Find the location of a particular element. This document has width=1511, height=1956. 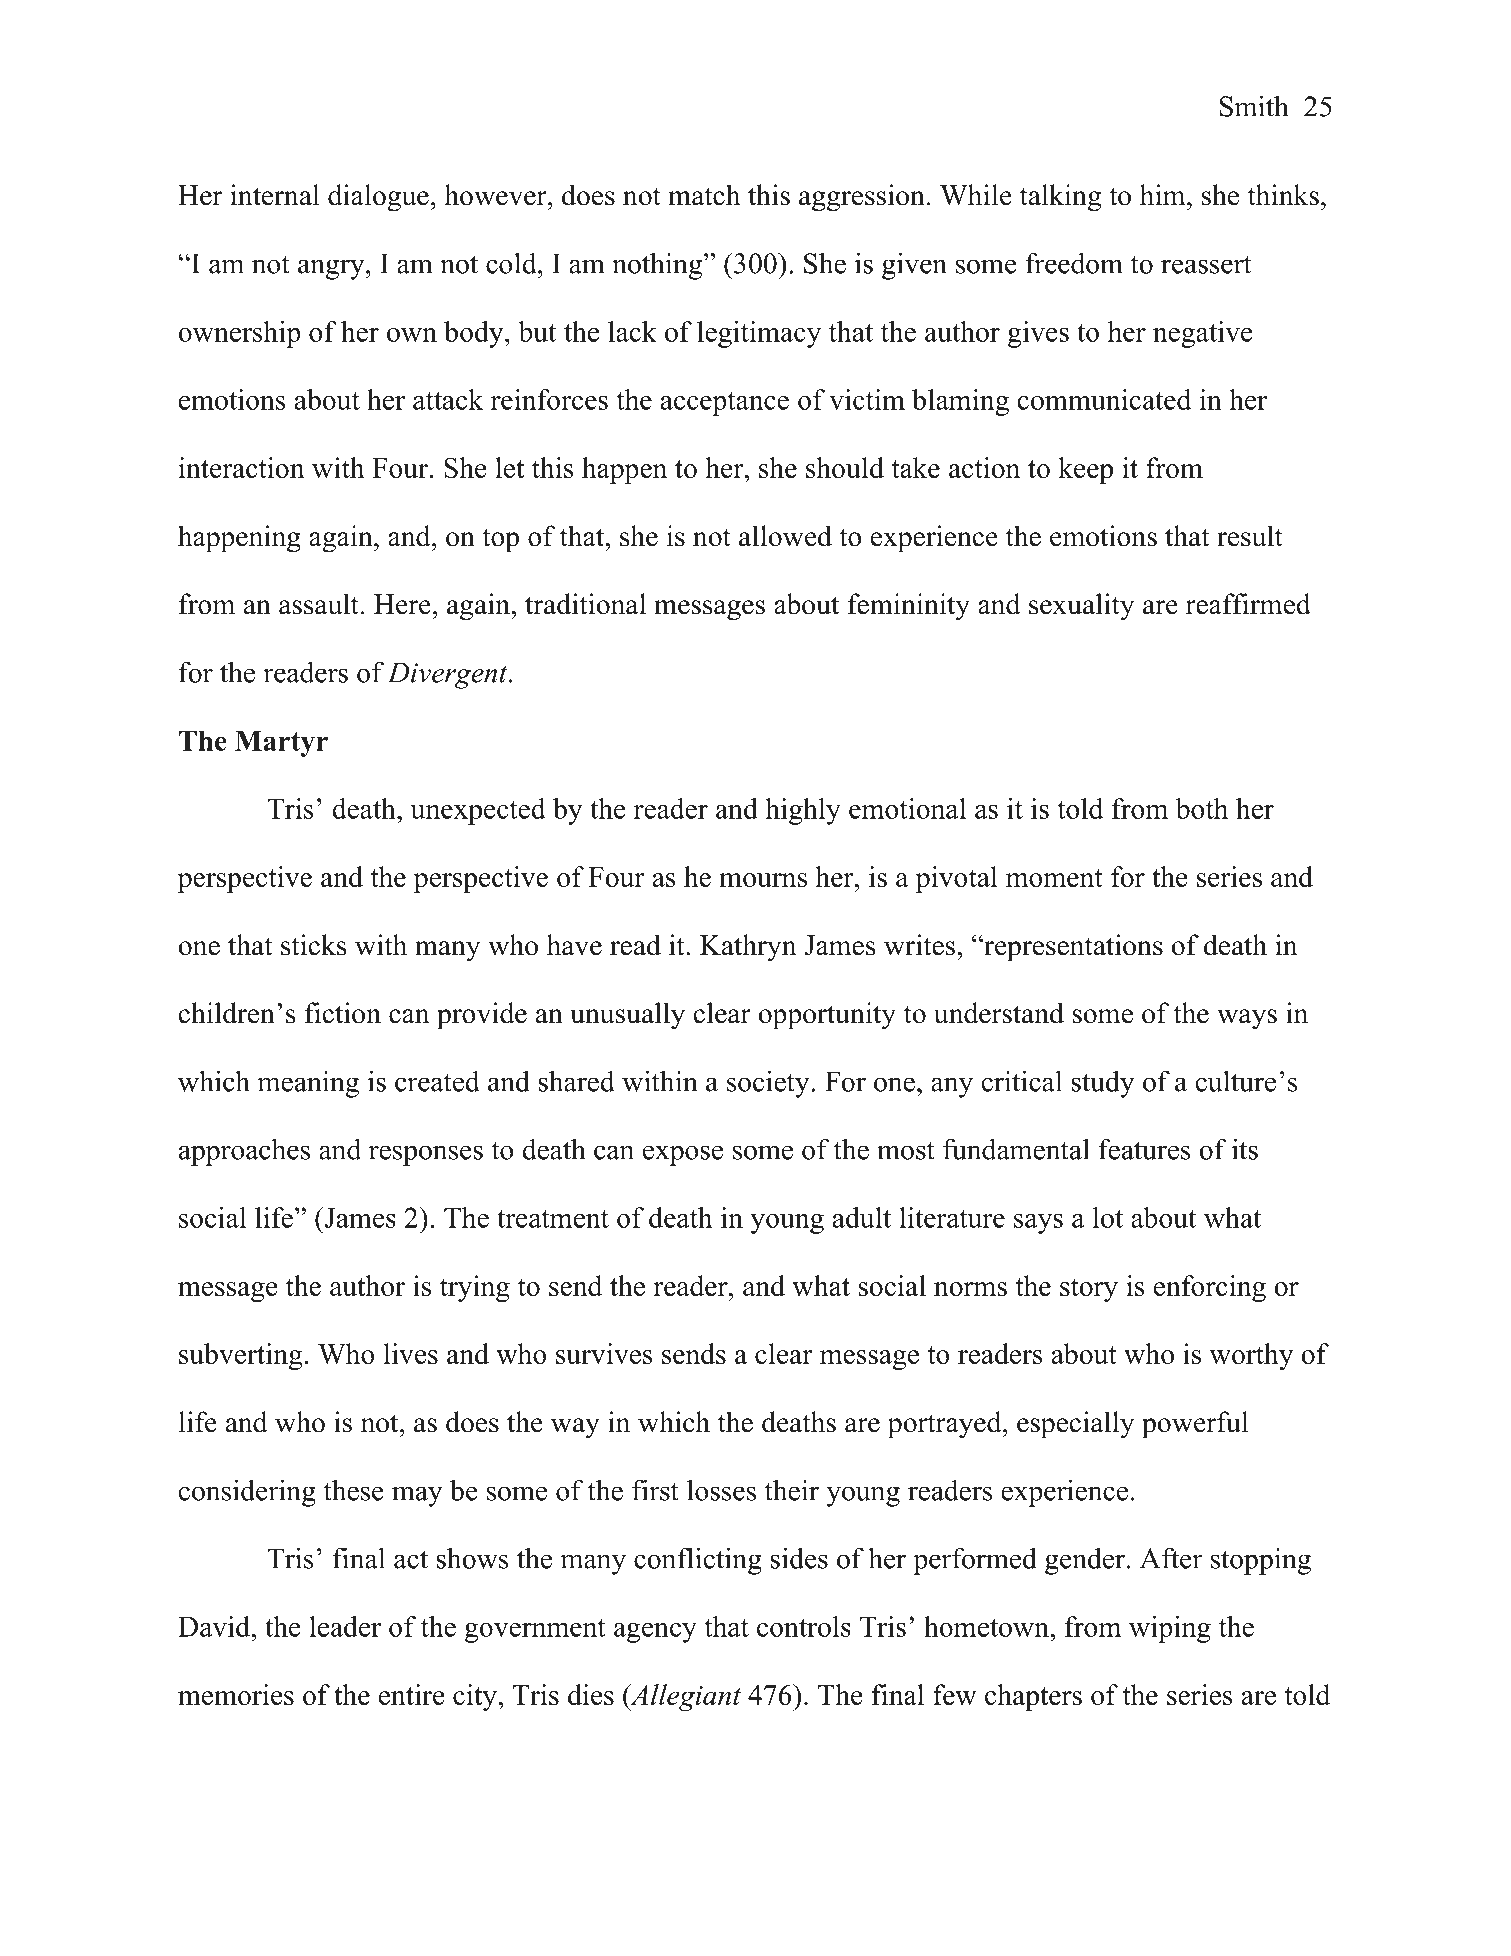

match is located at coordinates (704, 195).
